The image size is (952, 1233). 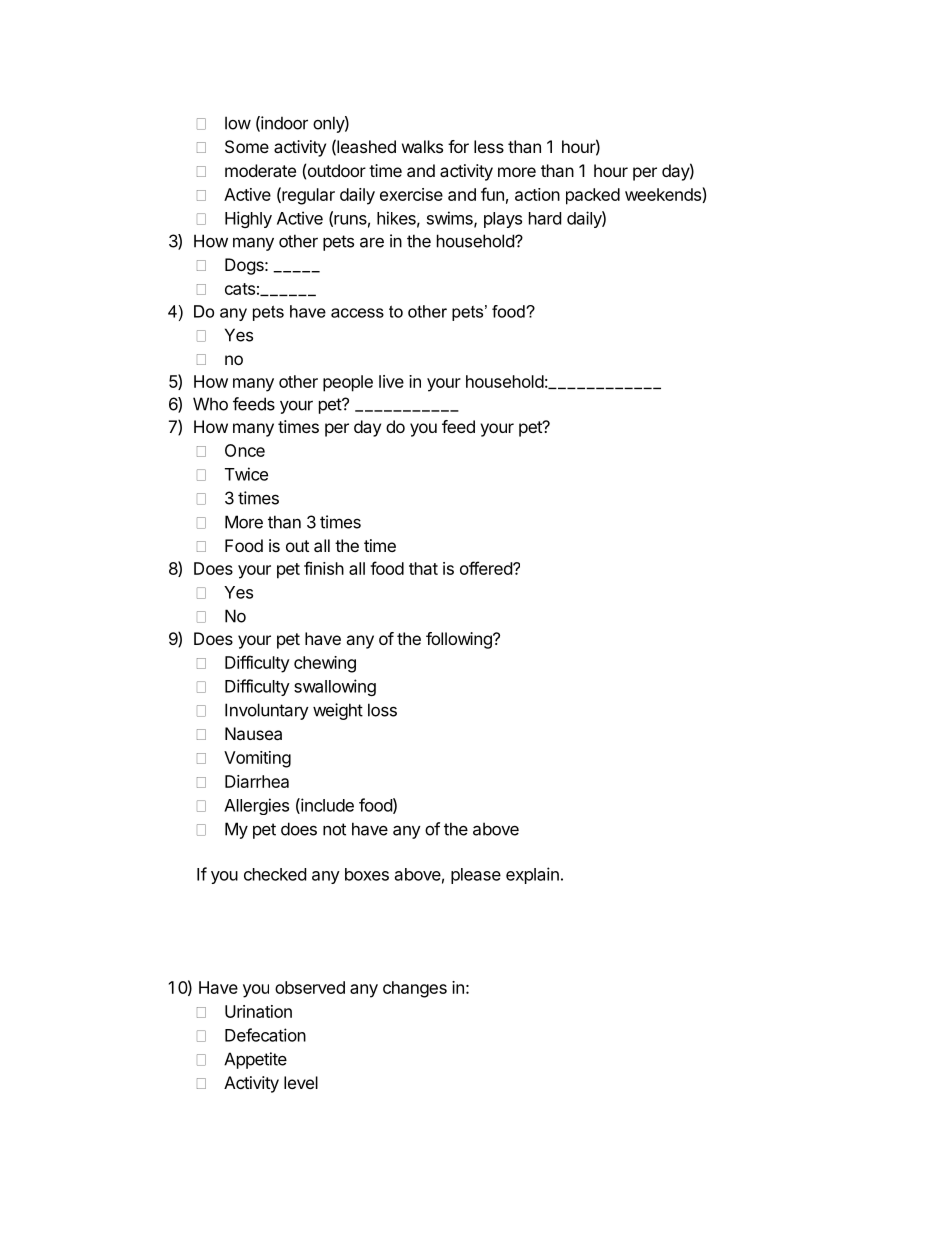 I want to click on changes, so click(x=415, y=989).
